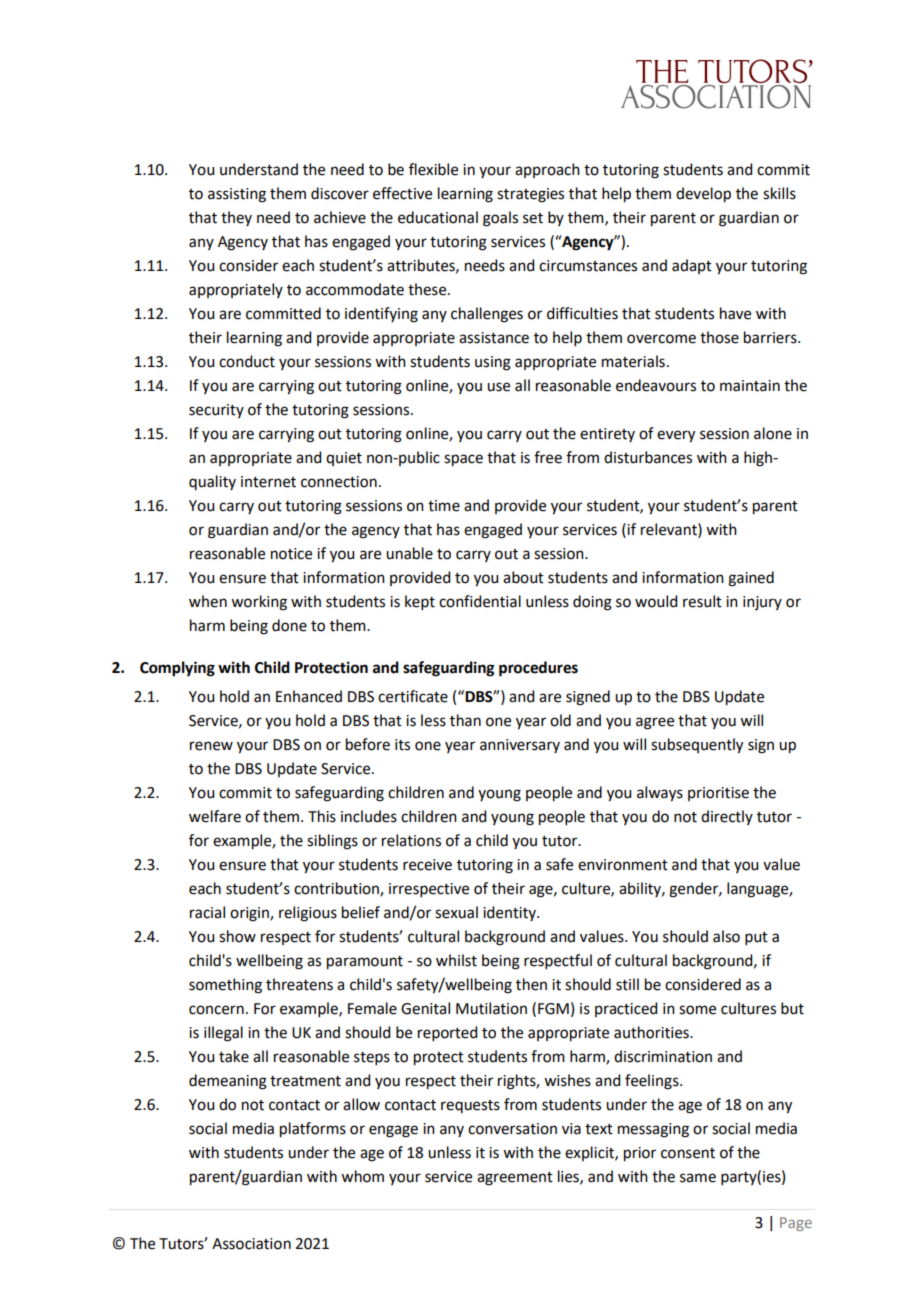  I want to click on directly, so click(727, 817).
